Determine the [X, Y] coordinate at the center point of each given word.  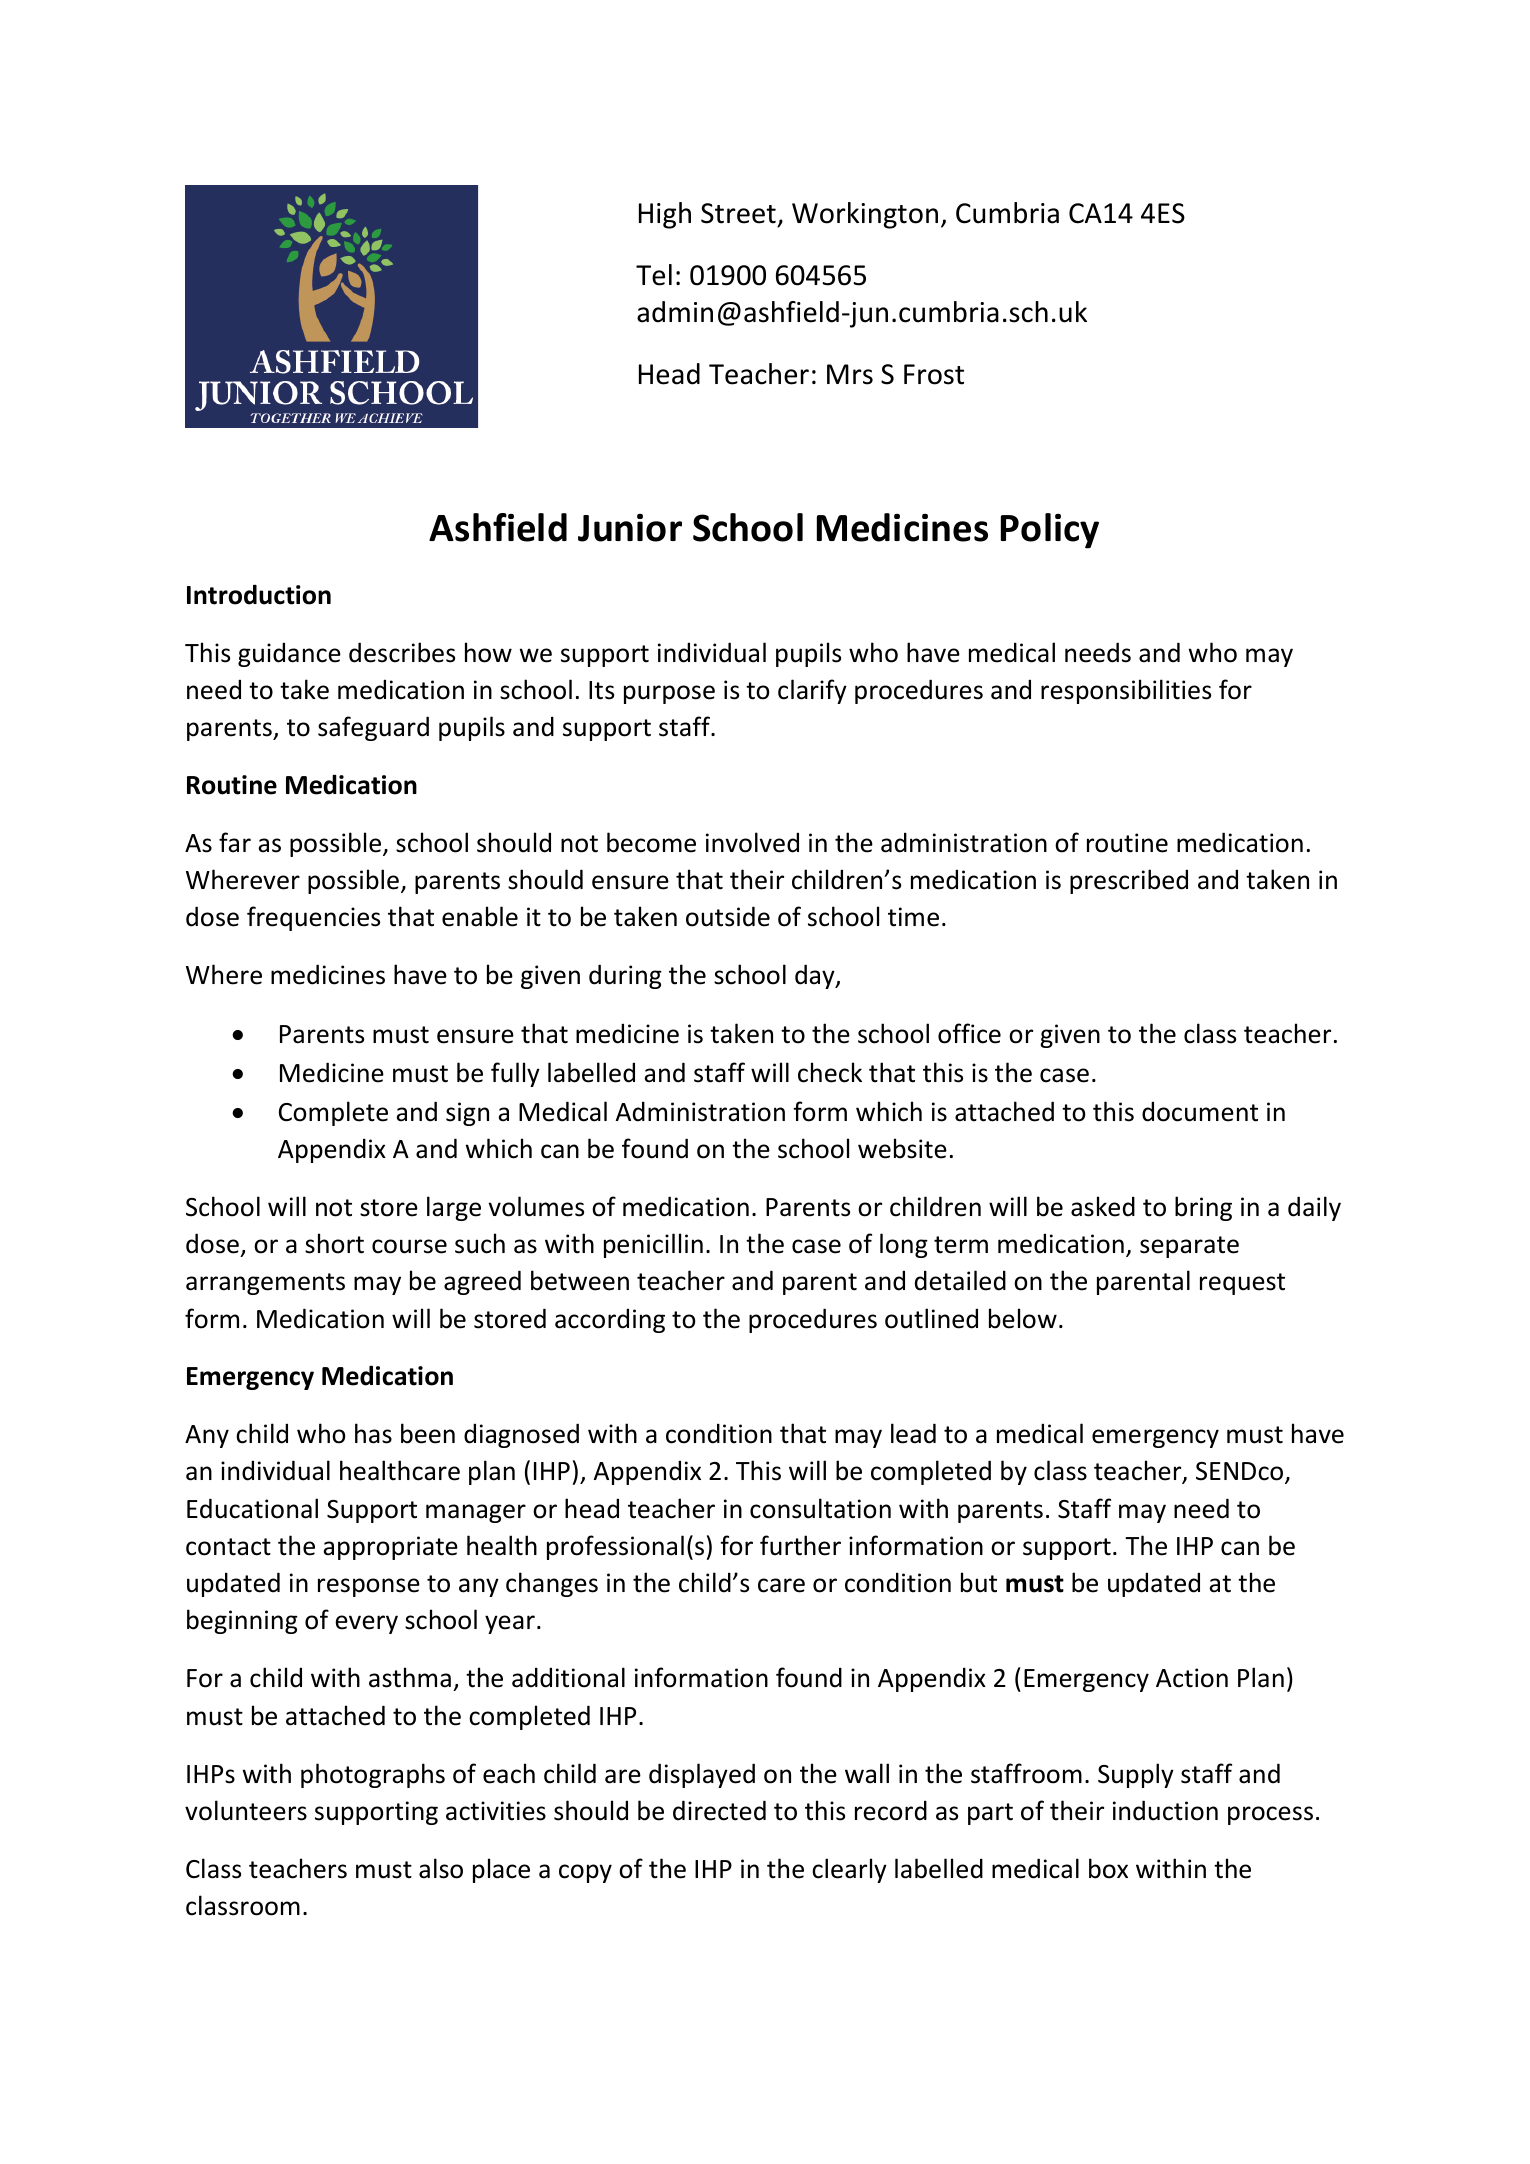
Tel [654, 275]
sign [467, 1114]
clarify [812, 691]
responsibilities [1126, 691]
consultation [820, 1508]
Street [739, 215]
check [830, 1072]
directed [719, 1810]
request [1242, 1284]
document [1200, 1111]
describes [402, 652]
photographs [373, 1775]
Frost [934, 374]
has [373, 1433]
